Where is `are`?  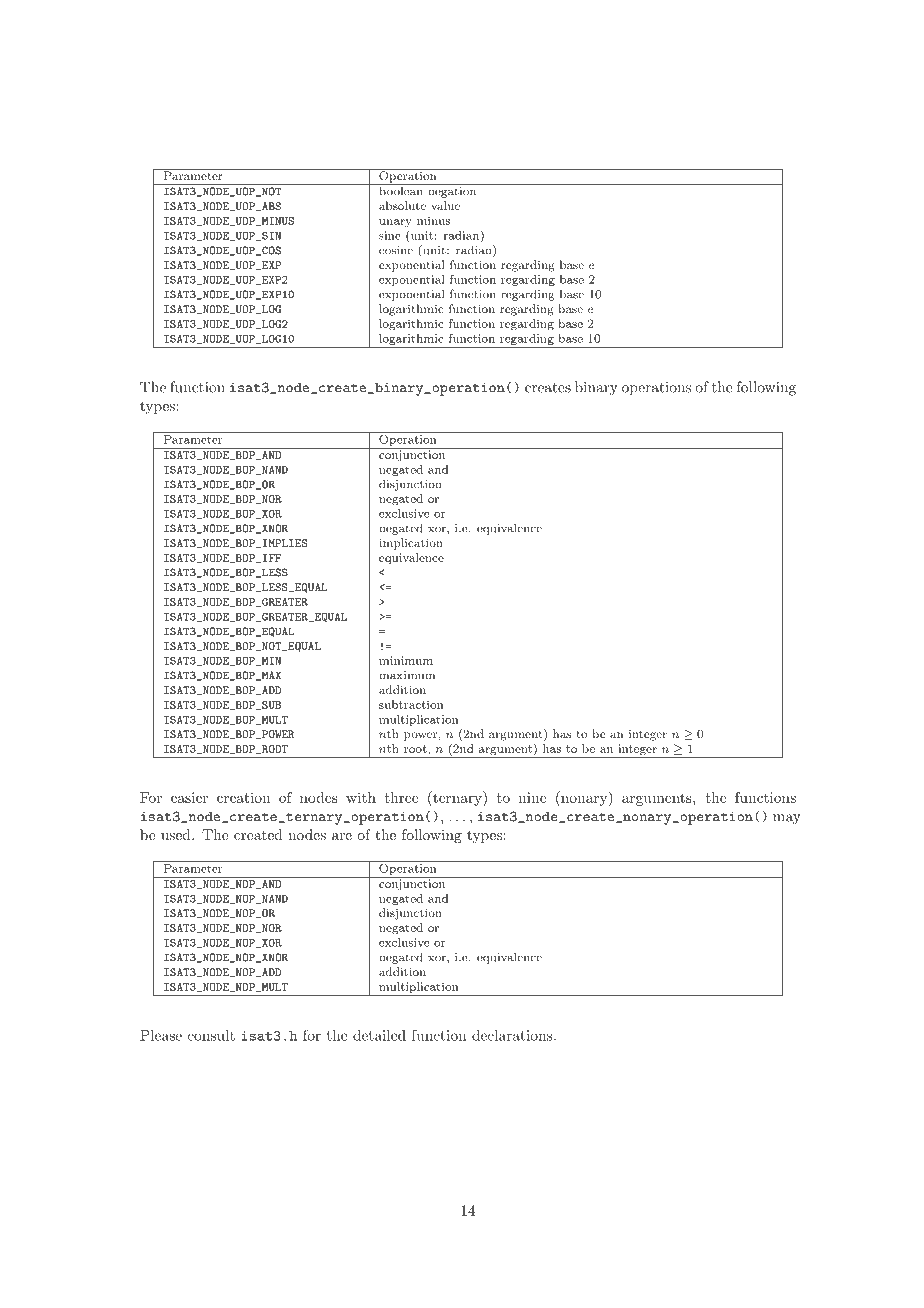
are is located at coordinates (342, 836).
